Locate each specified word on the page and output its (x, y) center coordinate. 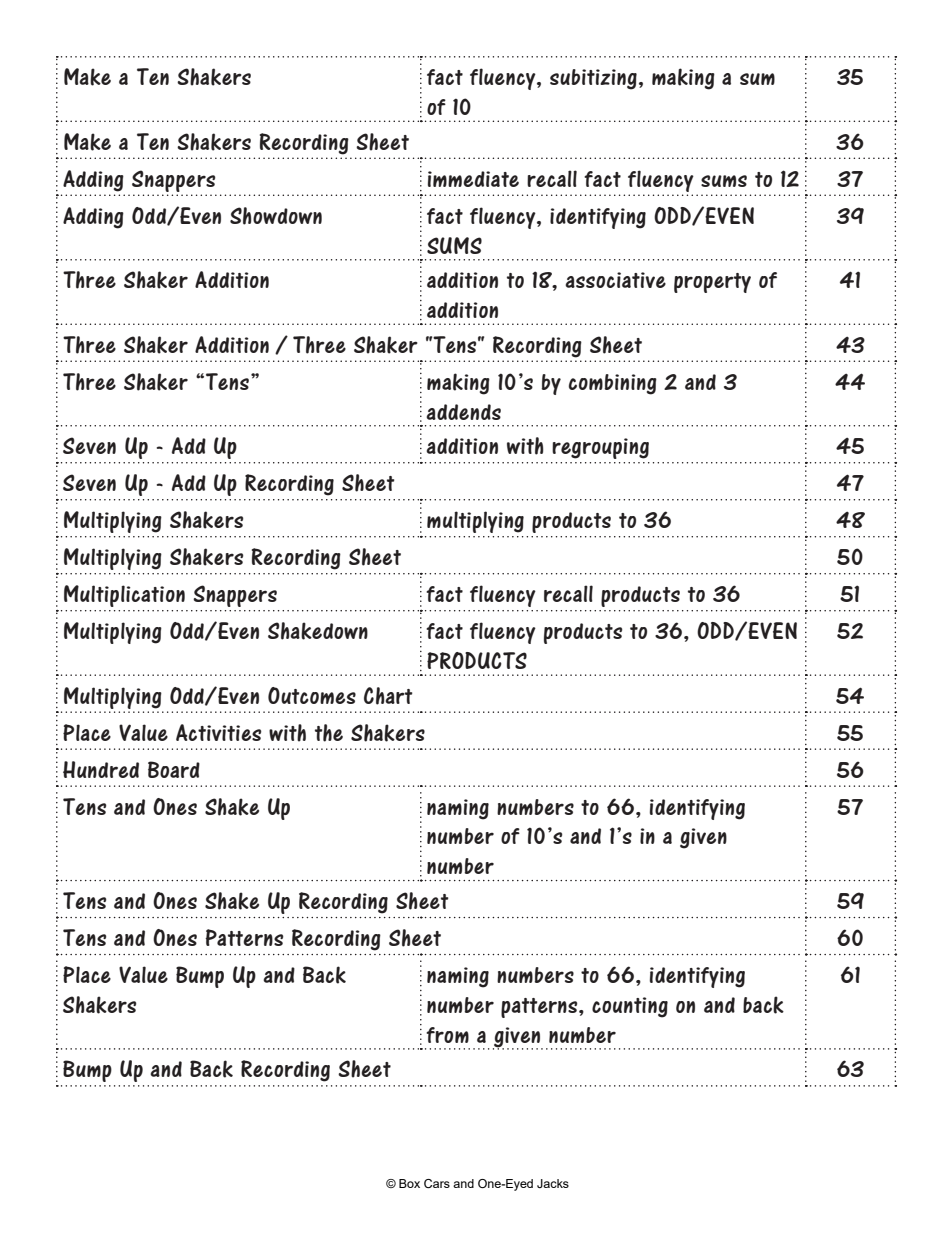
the (329, 733)
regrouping (600, 448)
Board (174, 769)
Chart (388, 696)
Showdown (276, 216)
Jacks (553, 1183)
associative (615, 280)
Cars (437, 1183)
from (447, 1035)
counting (630, 1007)
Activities (218, 732)
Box (409, 1183)
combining (613, 384)
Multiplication (124, 596)
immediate (473, 179)
